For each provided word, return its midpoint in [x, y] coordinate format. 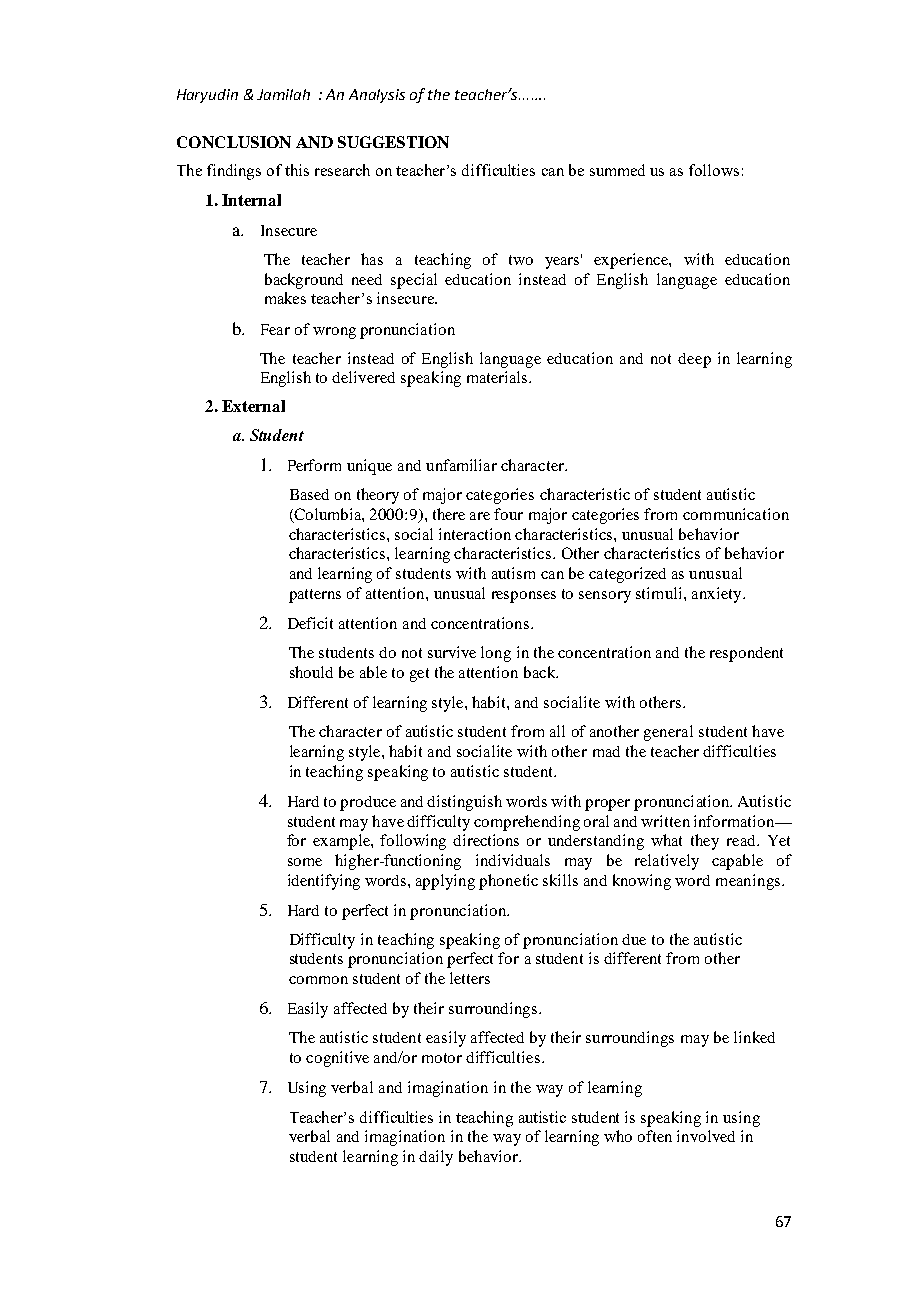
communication [736, 514]
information [735, 821]
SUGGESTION [393, 142]
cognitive [337, 1059]
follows [714, 170]
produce [368, 803]
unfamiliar [461, 465]
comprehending [527, 823]
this [297, 170]
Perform [314, 465]
